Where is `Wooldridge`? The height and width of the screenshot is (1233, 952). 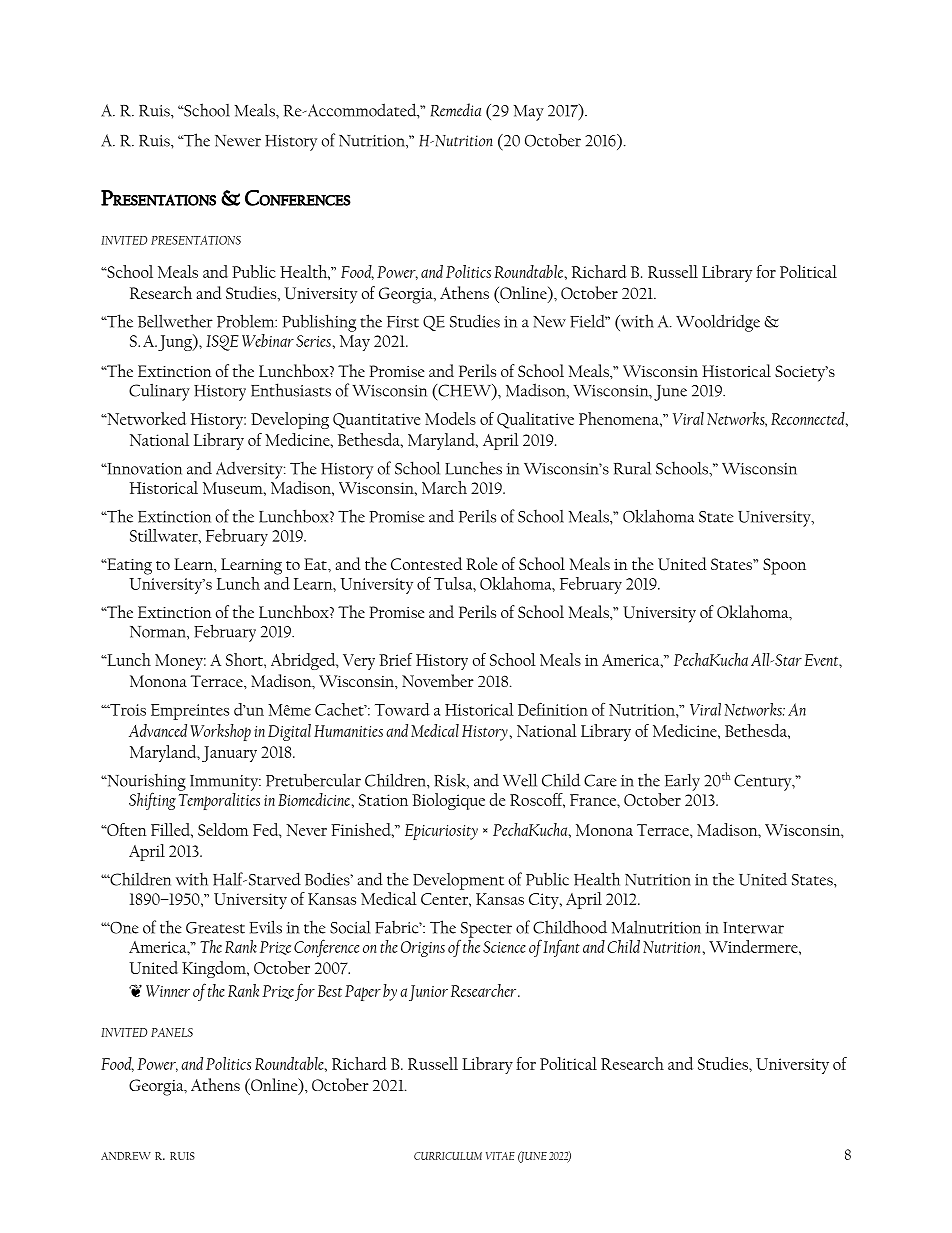
Wooldridge is located at coordinates (718, 323).
